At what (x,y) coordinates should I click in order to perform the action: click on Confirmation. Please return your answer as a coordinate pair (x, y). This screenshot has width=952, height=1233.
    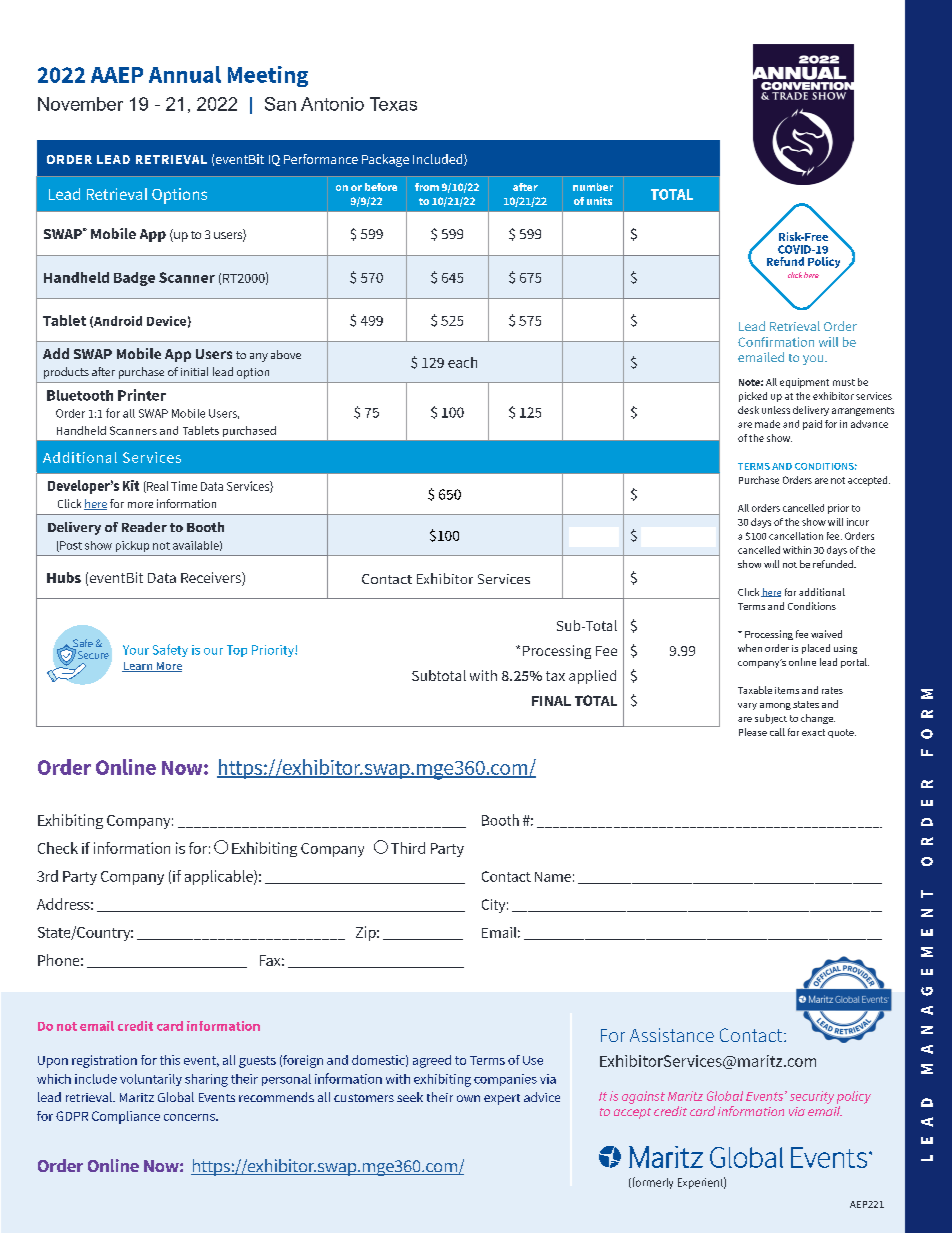
    Looking at the image, I should click on (776, 342).
